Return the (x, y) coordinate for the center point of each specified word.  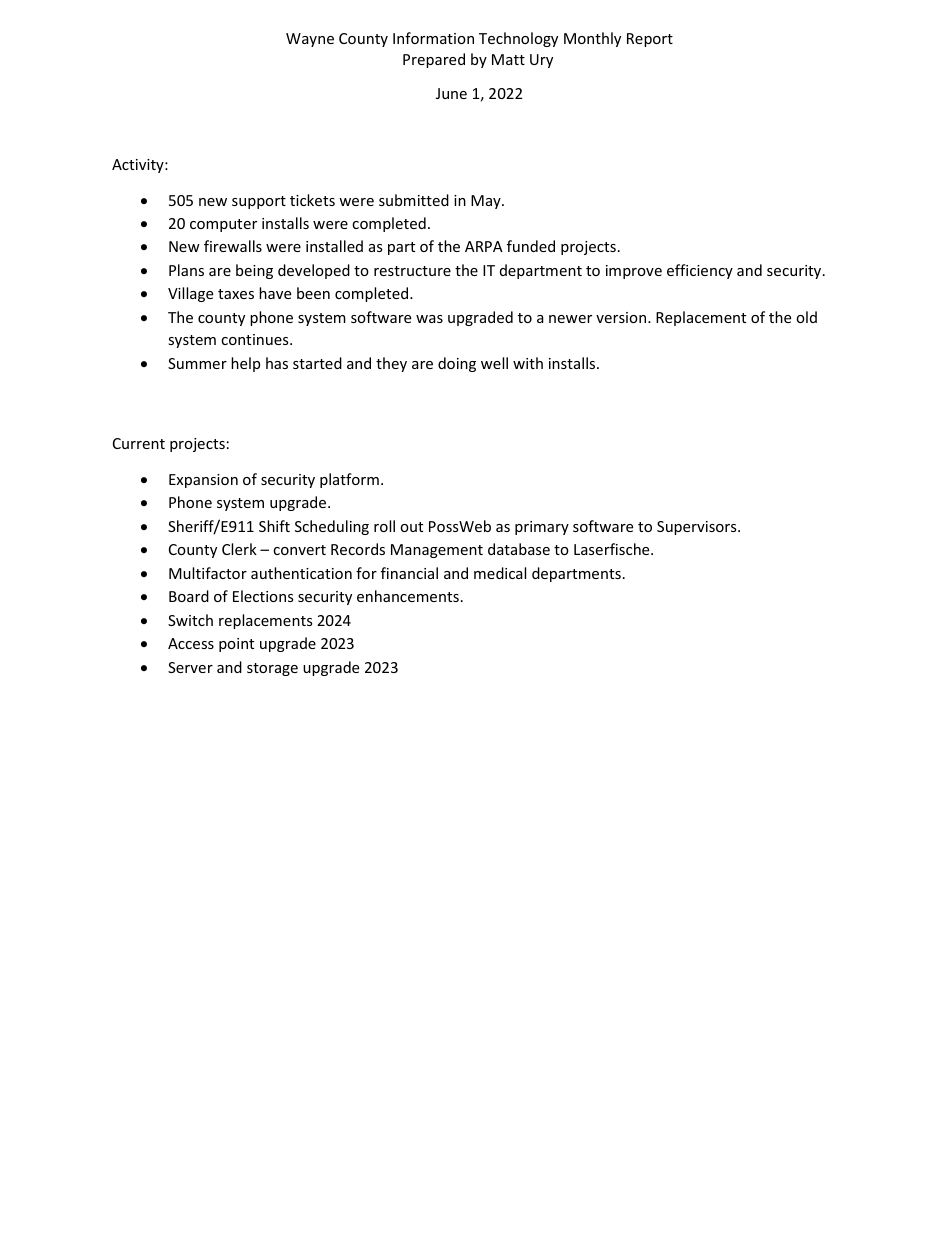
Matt (508, 59)
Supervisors (698, 528)
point (236, 645)
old (806, 317)
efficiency (700, 271)
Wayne (310, 40)
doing (457, 364)
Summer (197, 363)
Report (650, 40)
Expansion (203, 481)
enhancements (408, 596)
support (259, 202)
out (411, 527)
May (487, 202)
